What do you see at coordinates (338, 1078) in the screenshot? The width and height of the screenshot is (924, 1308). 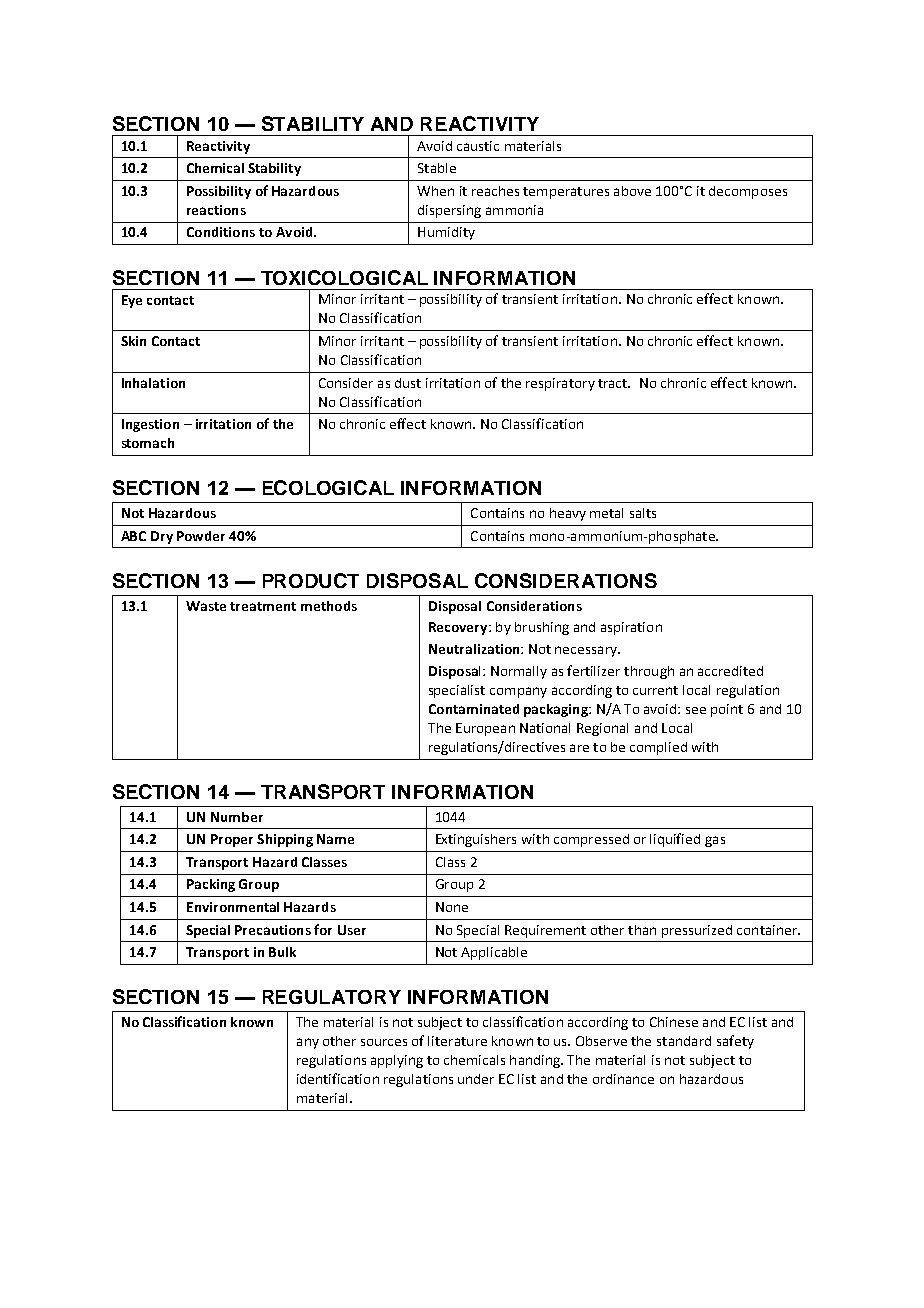 I see `identification` at bounding box center [338, 1078].
